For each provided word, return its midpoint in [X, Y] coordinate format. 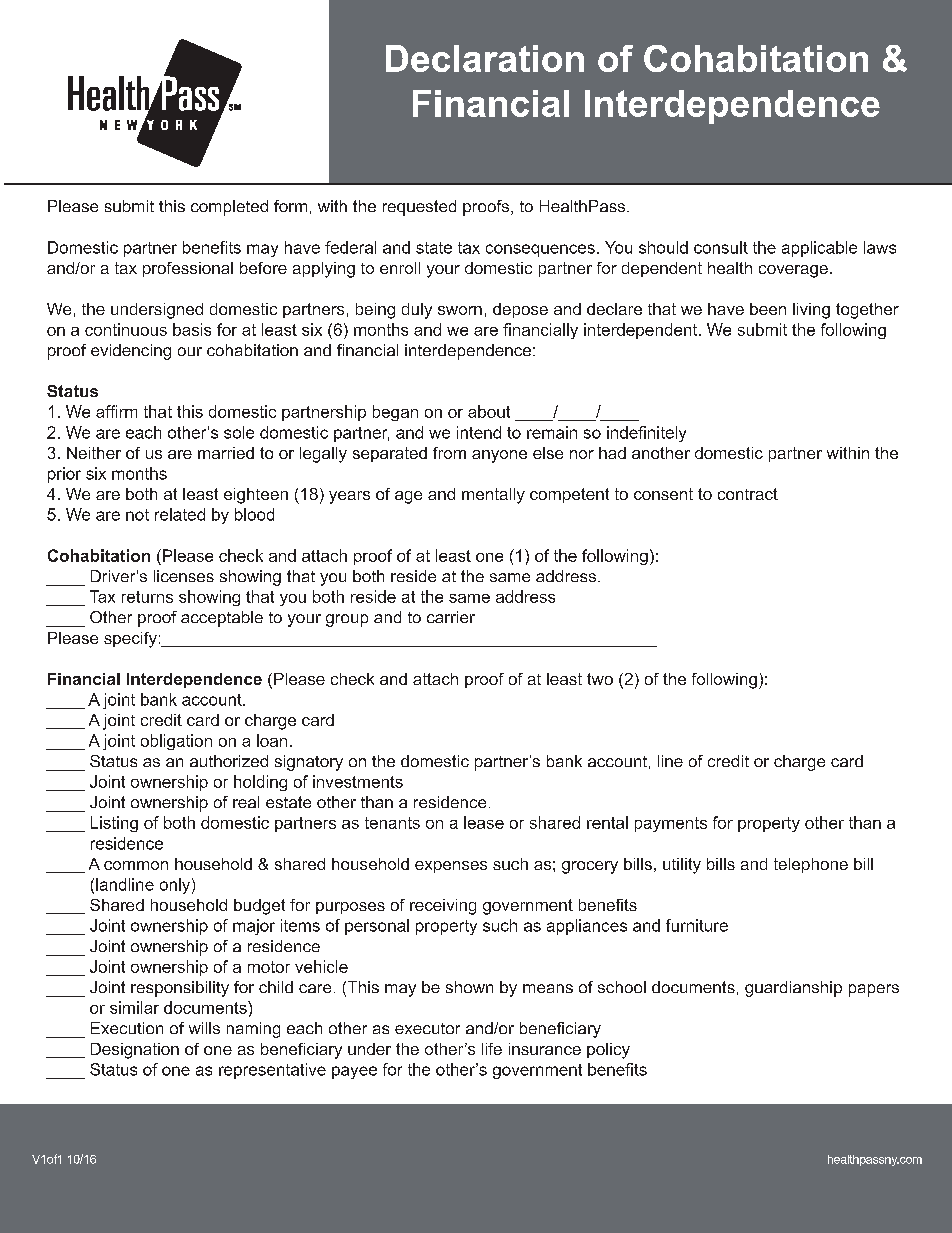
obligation [176, 742]
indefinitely [646, 434]
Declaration [485, 58]
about [489, 411]
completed [229, 208]
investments [358, 781]
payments [671, 824]
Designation [135, 1051]
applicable [819, 249]
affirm [116, 411]
